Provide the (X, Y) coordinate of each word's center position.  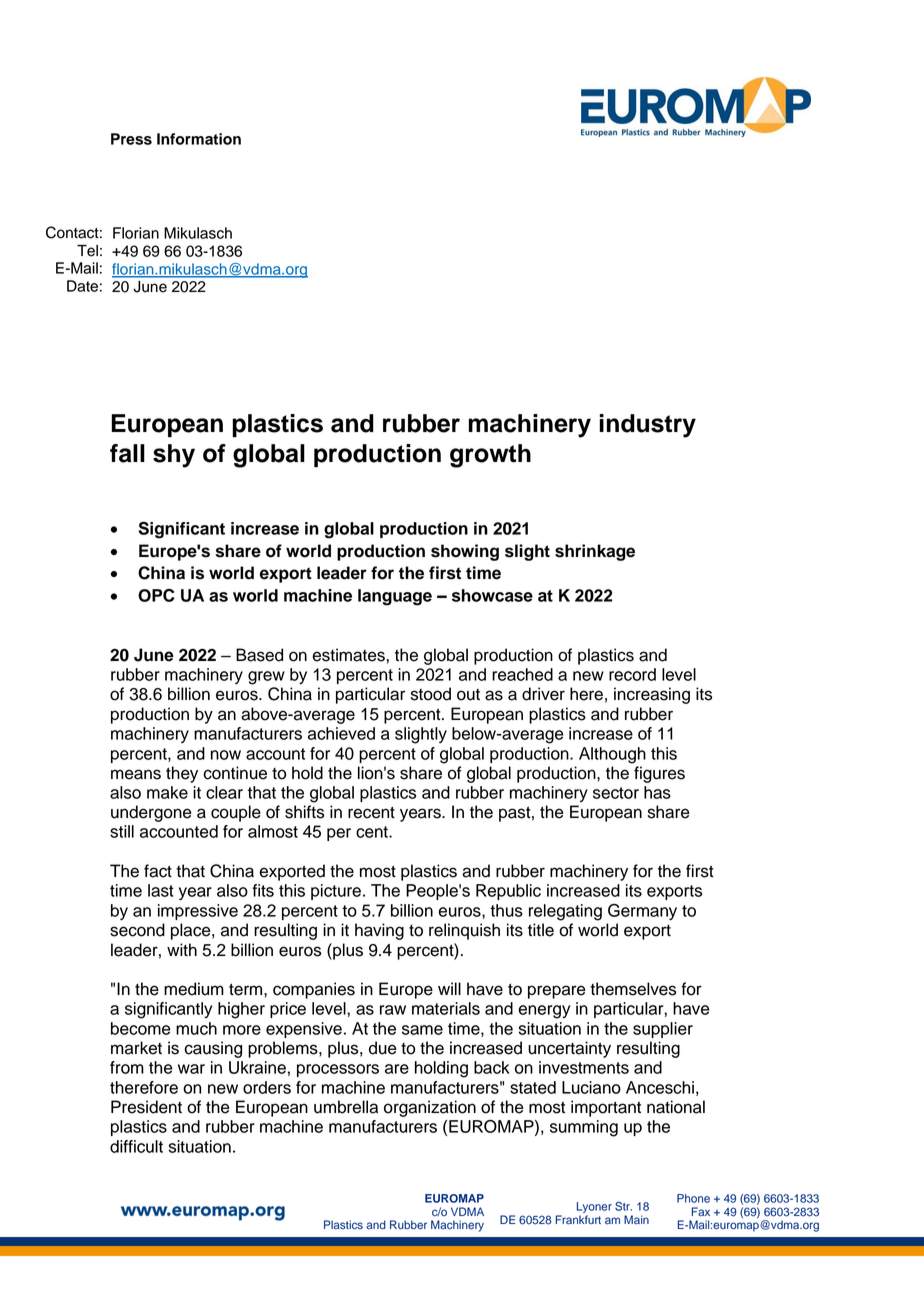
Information (199, 139)
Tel (87, 251)
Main (636, 1219)
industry (647, 426)
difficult (136, 1146)
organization (430, 1108)
